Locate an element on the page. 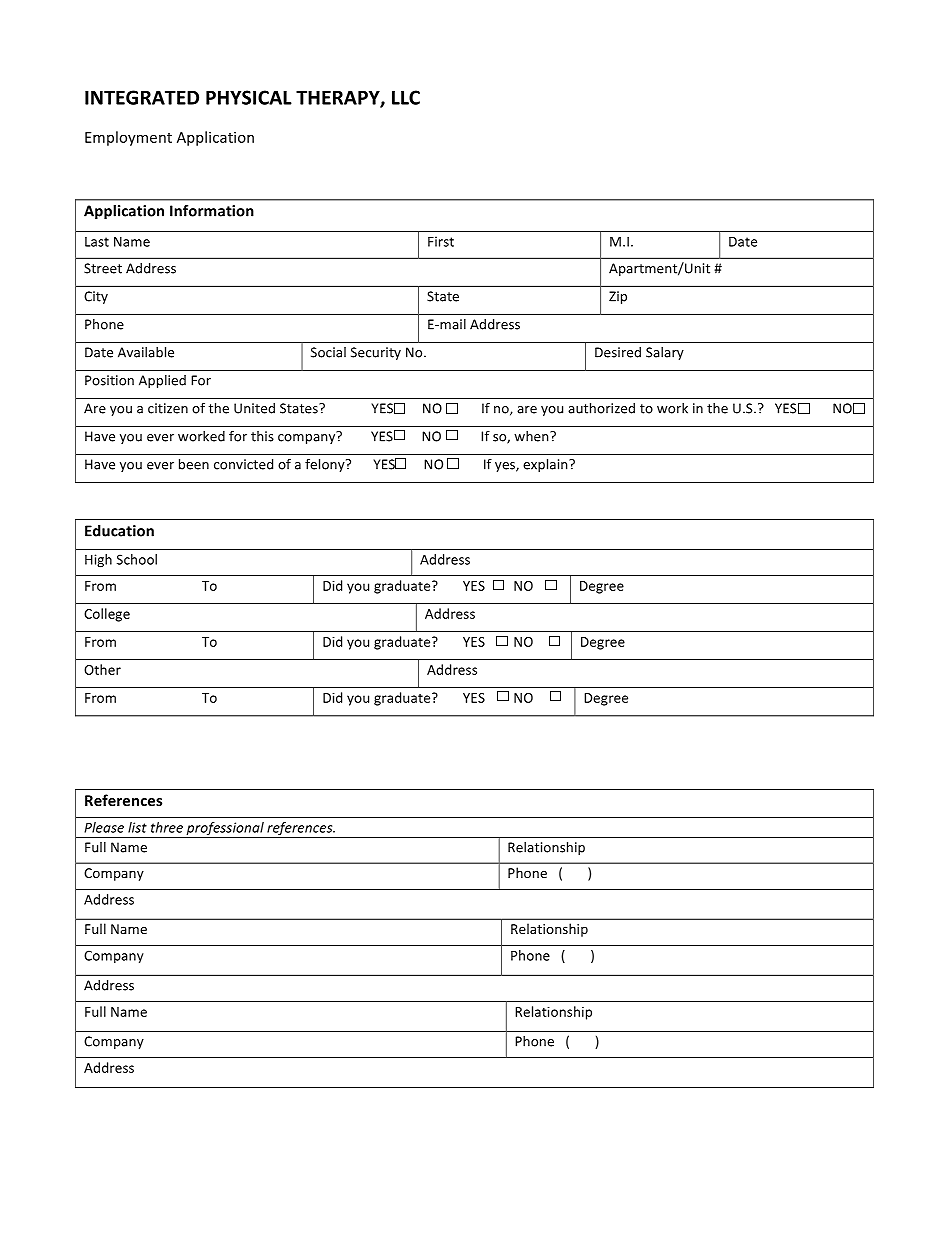 This image has width=952, height=1233. explain is located at coordinates (546, 465).
